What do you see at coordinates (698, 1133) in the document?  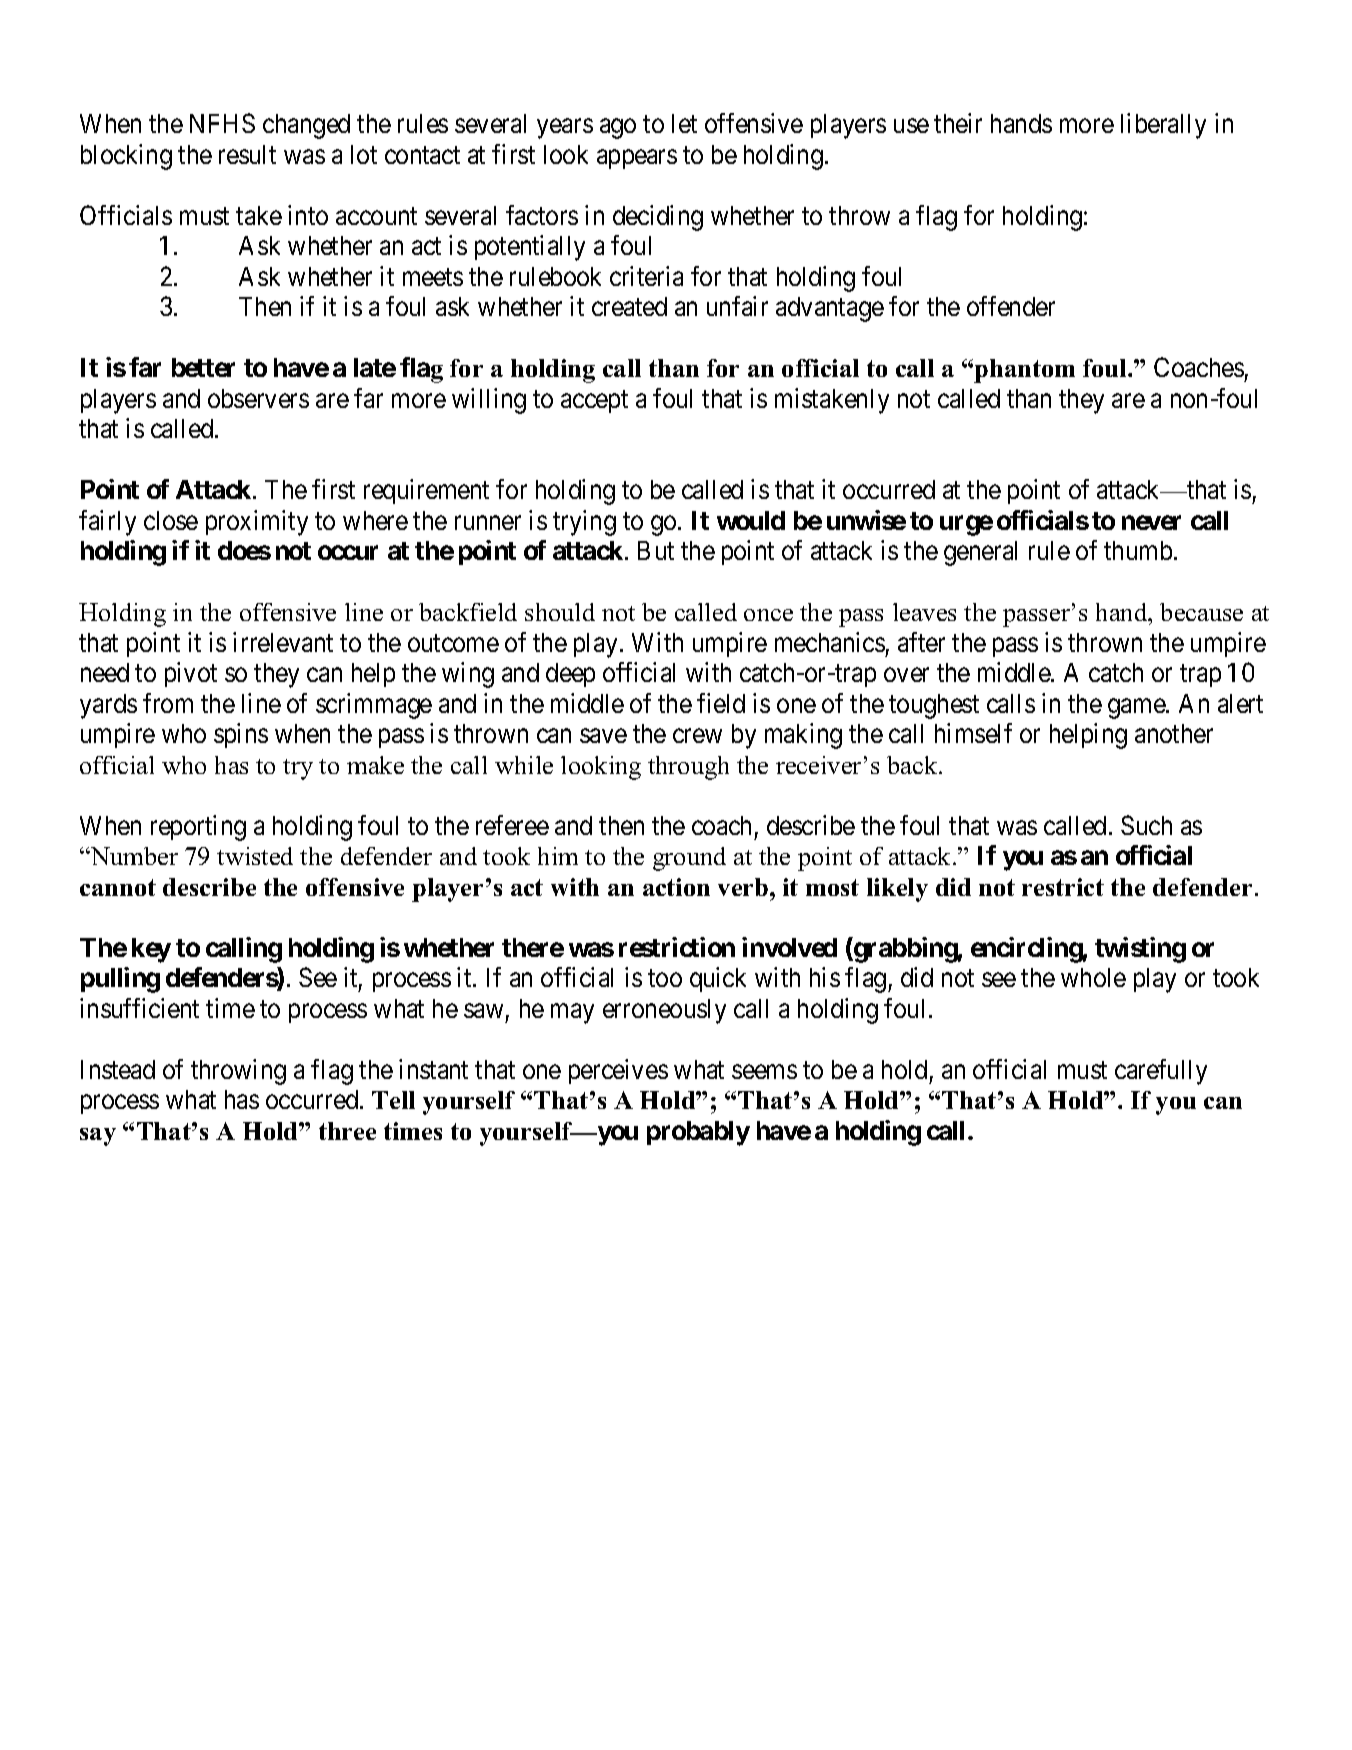 I see `probably` at bounding box center [698, 1133].
